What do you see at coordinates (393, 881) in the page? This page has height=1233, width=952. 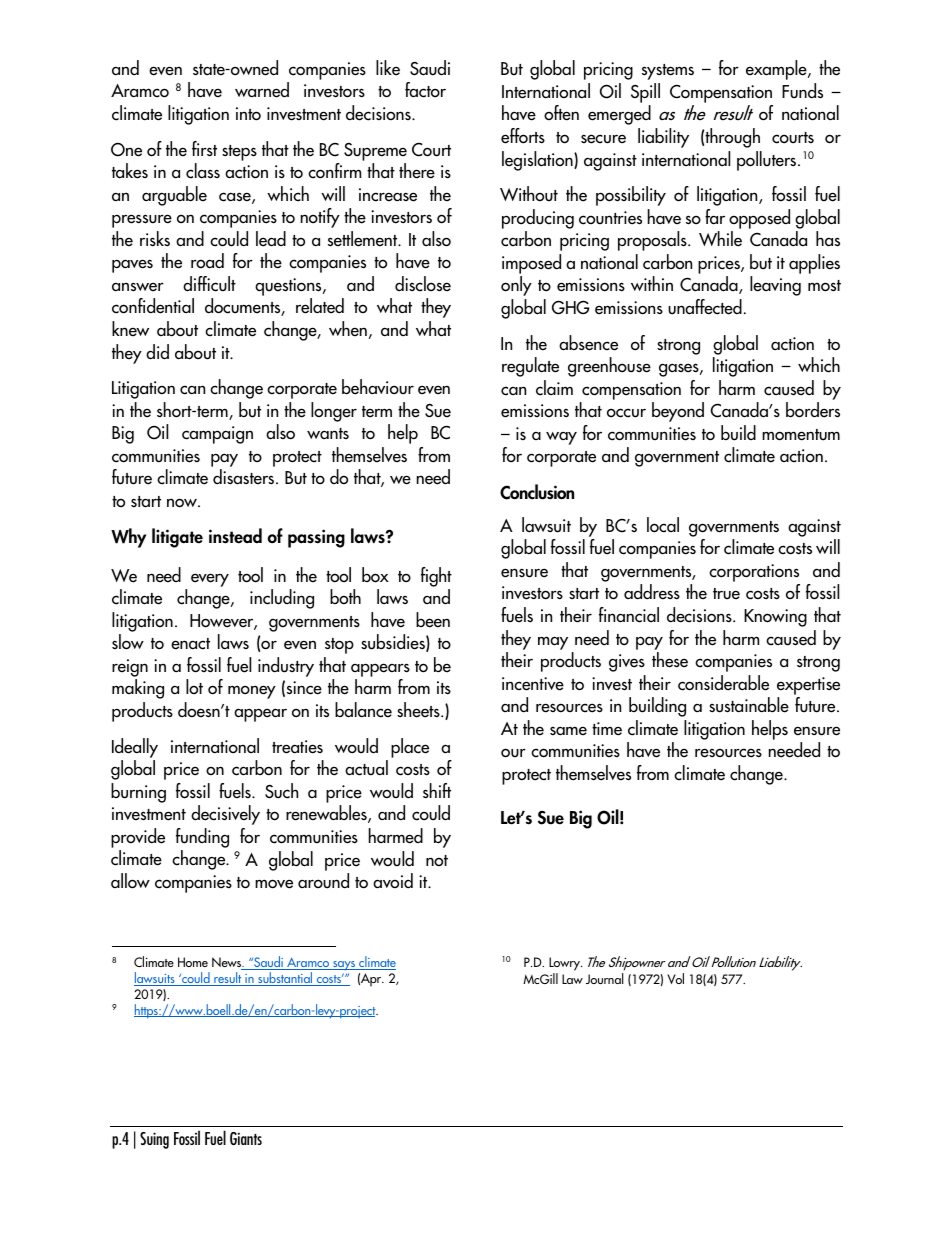 I see `avoid` at bounding box center [393, 881].
